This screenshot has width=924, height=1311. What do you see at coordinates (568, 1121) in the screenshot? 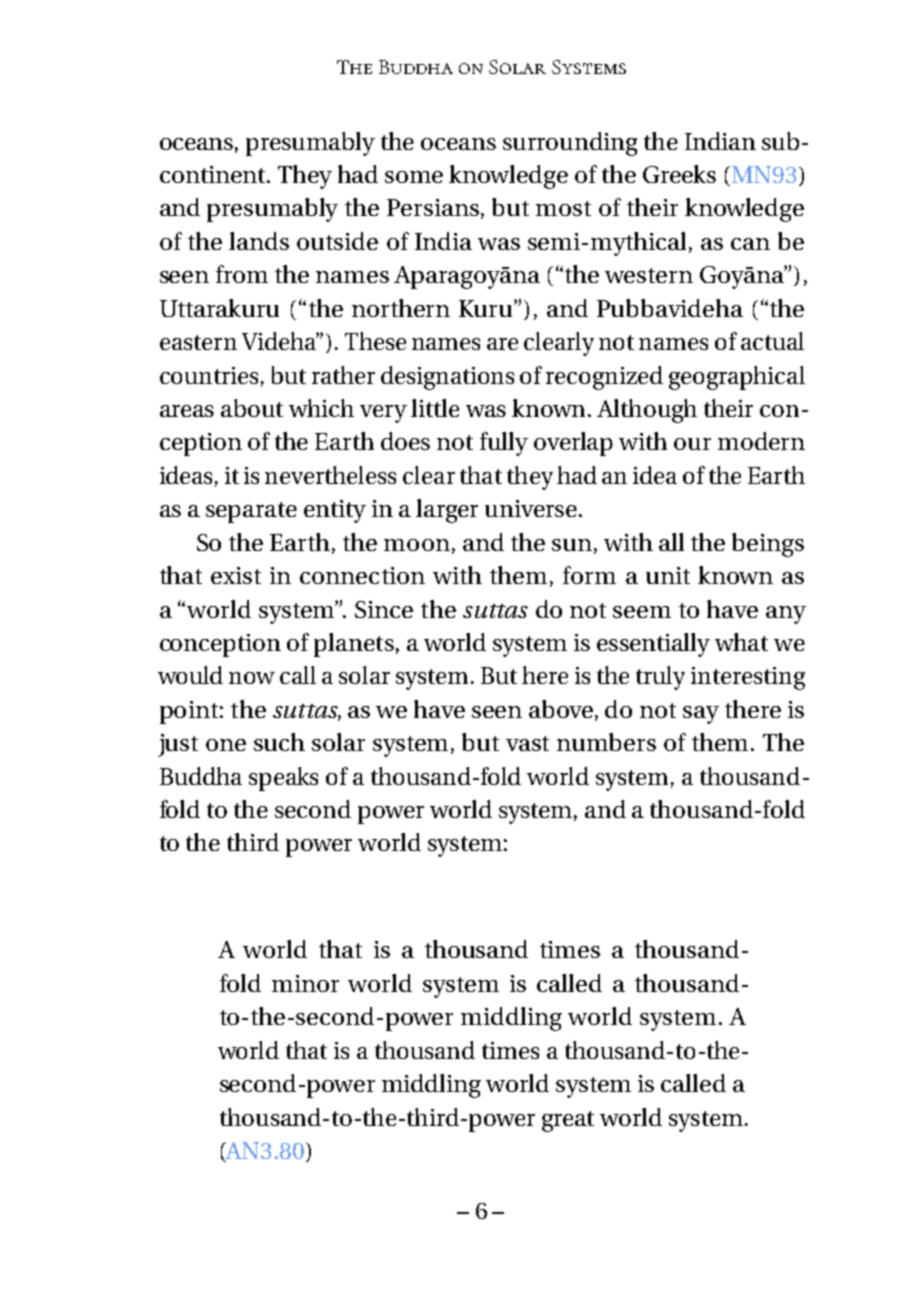
I see `great` at bounding box center [568, 1121].
